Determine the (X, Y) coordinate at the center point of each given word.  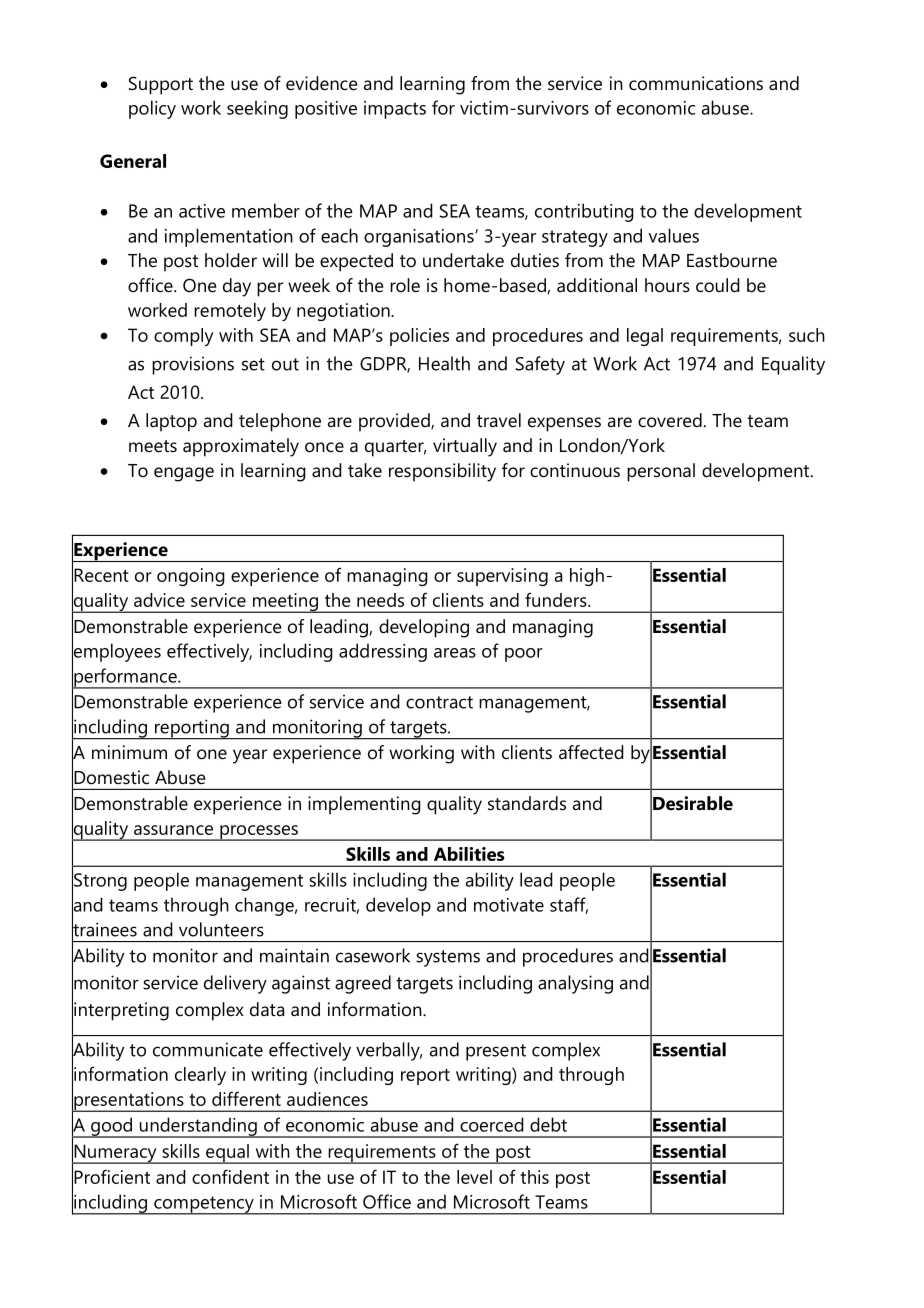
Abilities (469, 854)
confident (230, 1176)
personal (661, 472)
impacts (395, 110)
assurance (173, 830)
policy (152, 109)
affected (591, 752)
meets (153, 446)
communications (696, 83)
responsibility (442, 472)
